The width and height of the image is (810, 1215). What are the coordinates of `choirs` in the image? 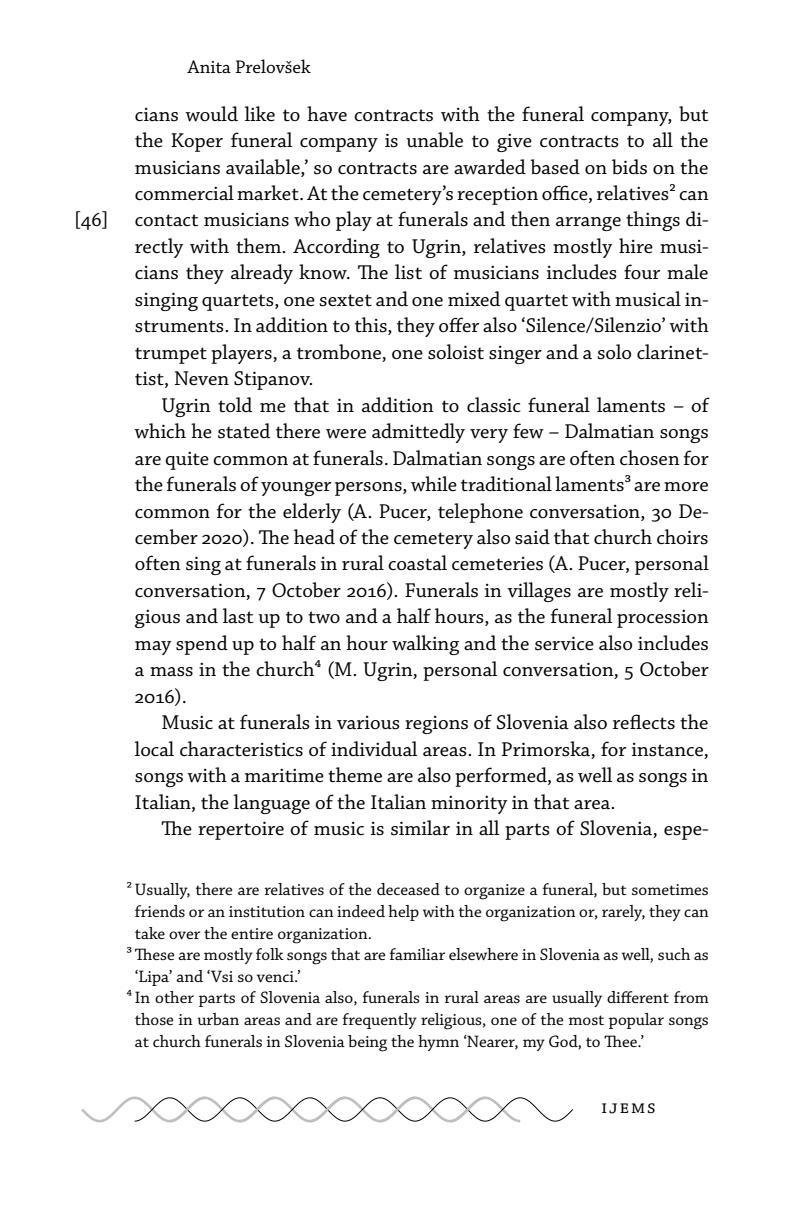 It's located at (682, 537).
